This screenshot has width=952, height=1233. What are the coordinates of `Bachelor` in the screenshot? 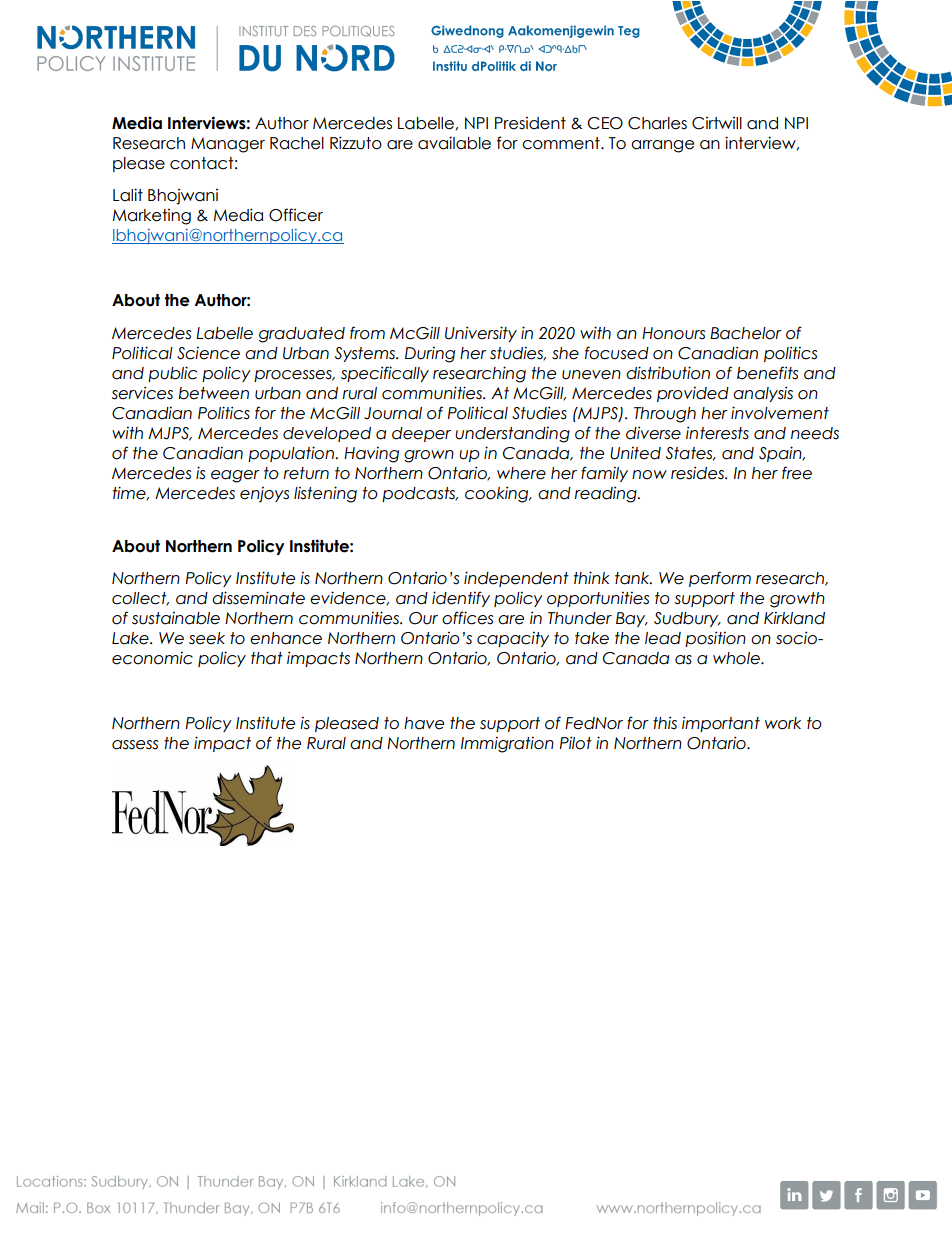 It's located at (746, 333).
